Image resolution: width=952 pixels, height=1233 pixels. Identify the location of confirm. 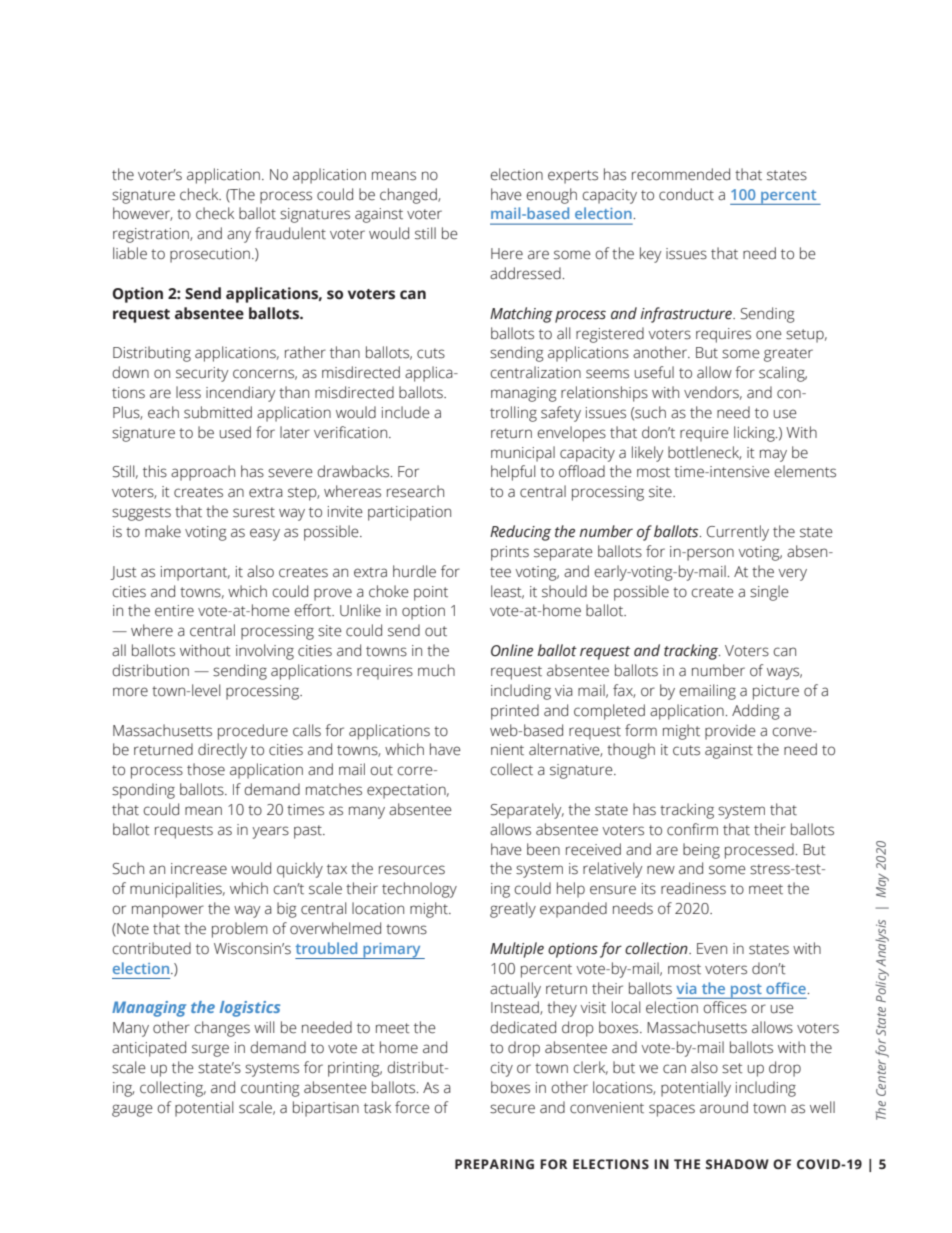
(692, 829).
